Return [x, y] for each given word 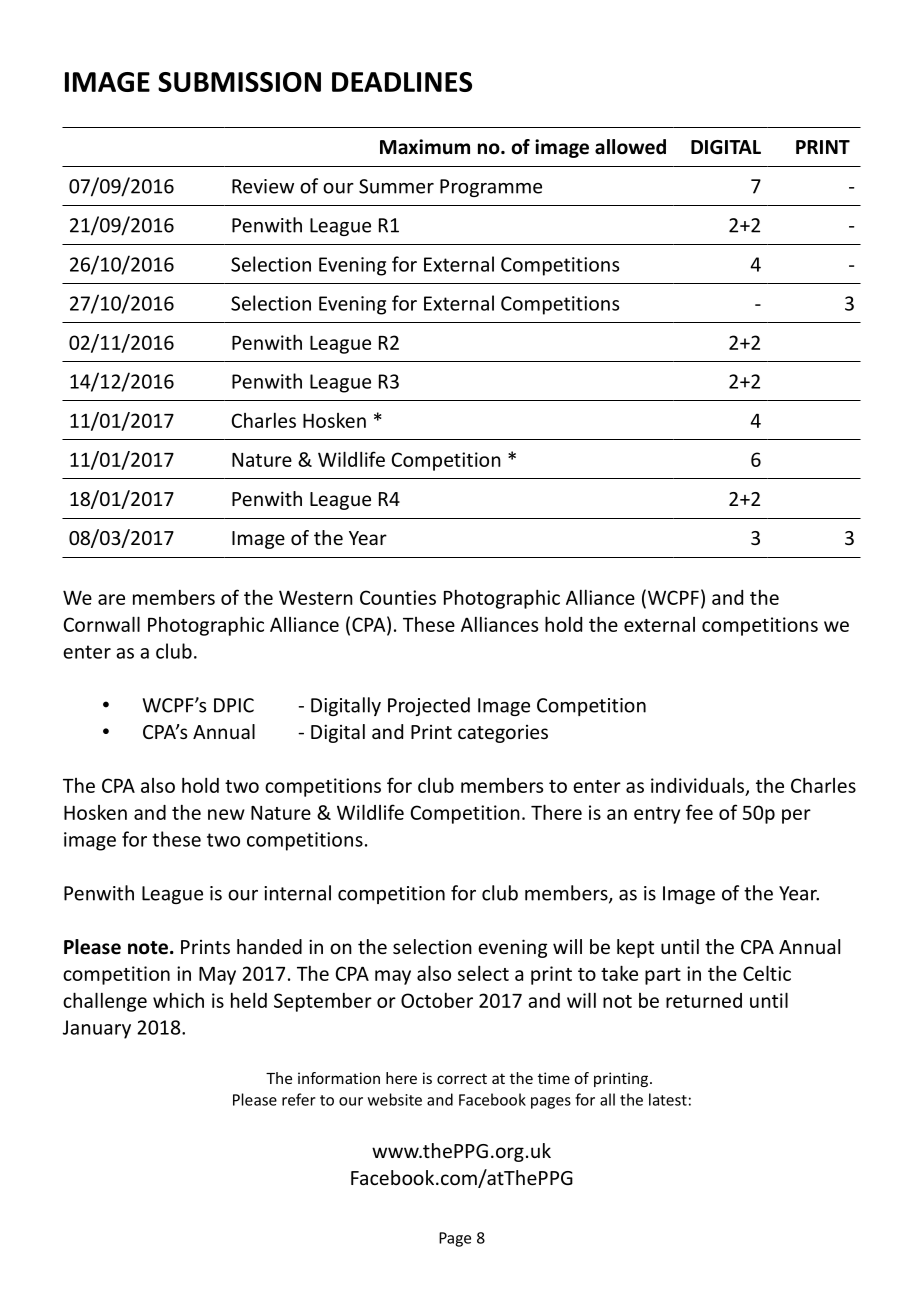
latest [668, 1099]
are [111, 599]
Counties [398, 597]
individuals [697, 785]
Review [263, 186]
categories [503, 734]
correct [462, 1078]
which [178, 1000]
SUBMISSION [239, 82]
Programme [491, 188]
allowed [630, 147]
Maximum [425, 147]
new [226, 814]
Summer [396, 186]
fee [699, 812]
